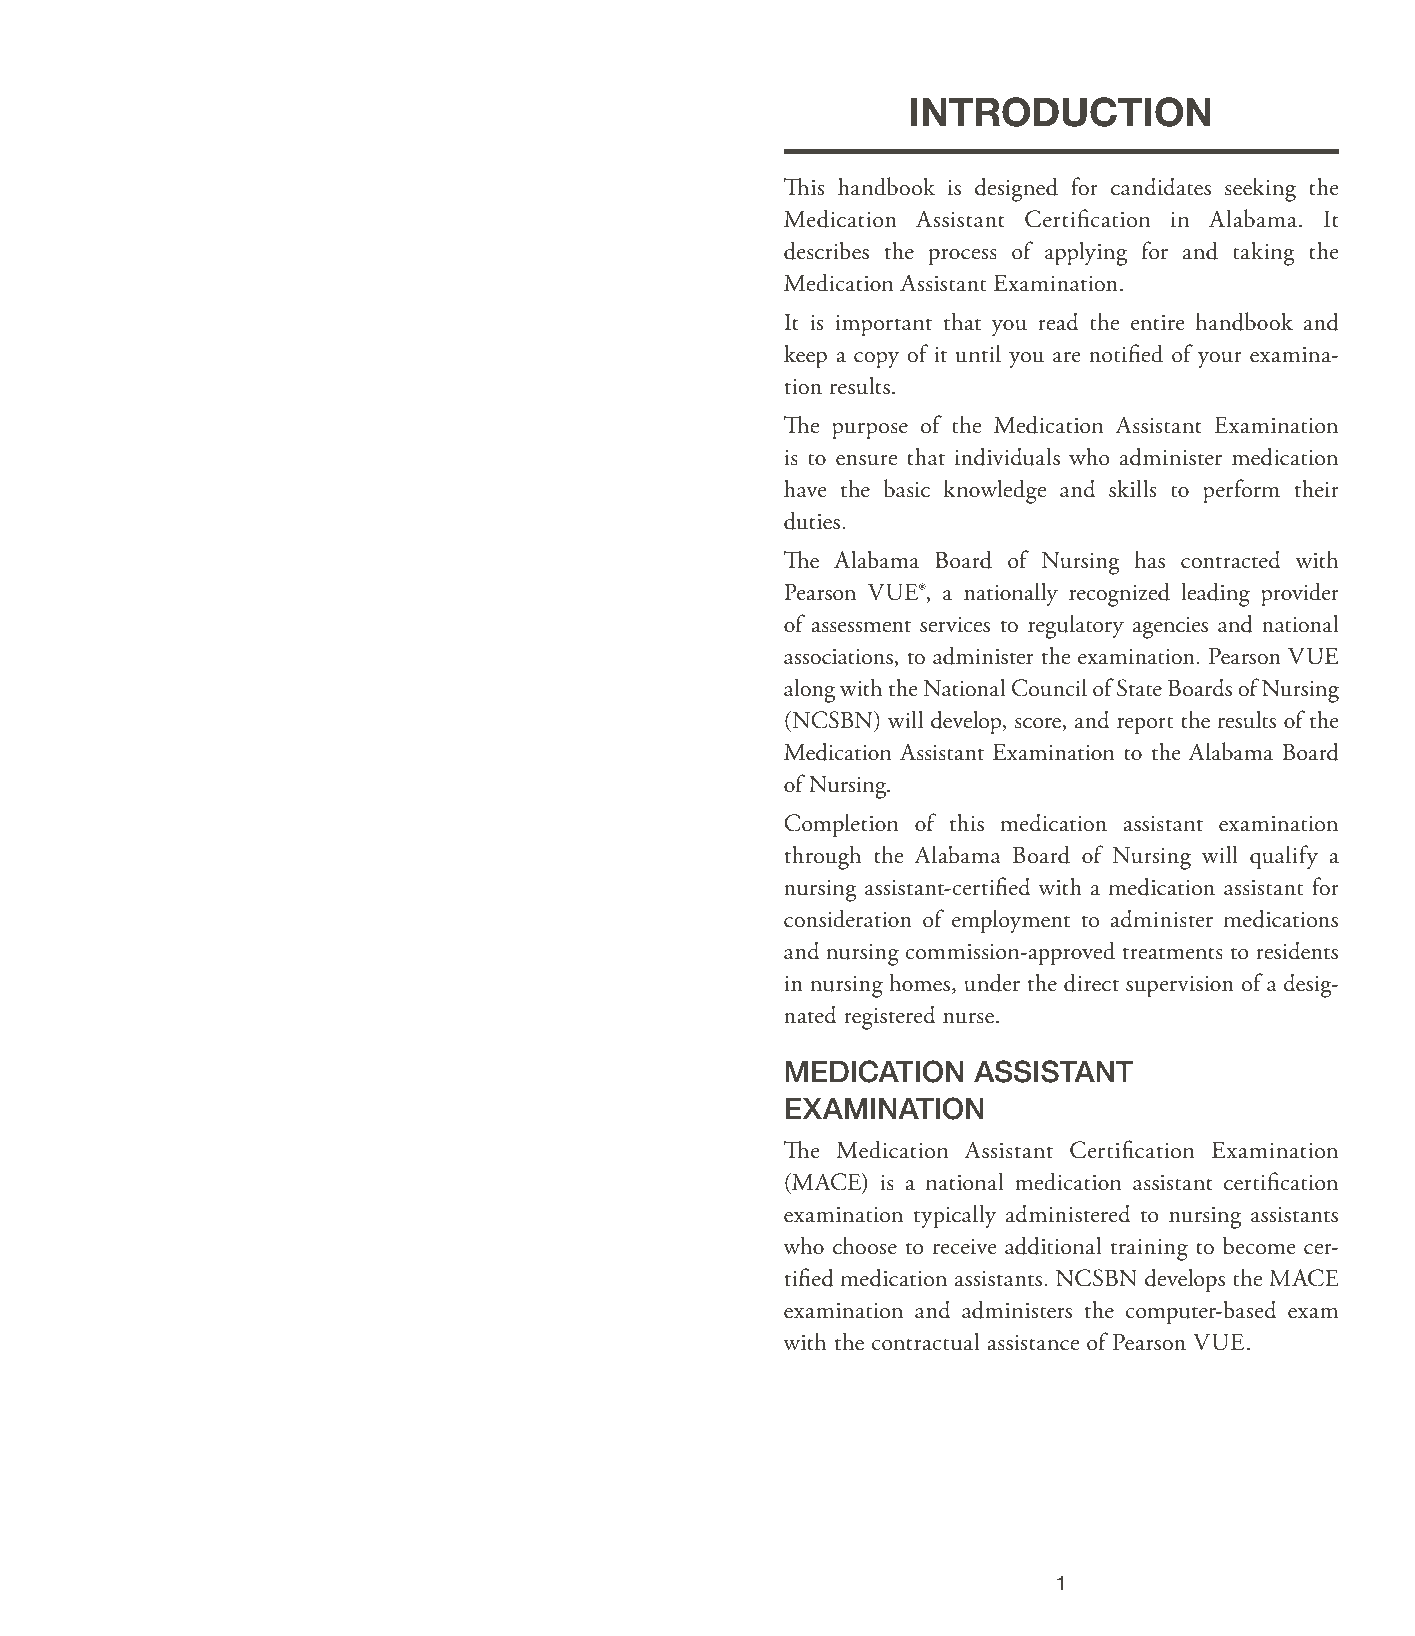 This image has width=1415, height=1636. Describe the element at coordinates (865, 1245) in the image. I see `choose` at that location.
